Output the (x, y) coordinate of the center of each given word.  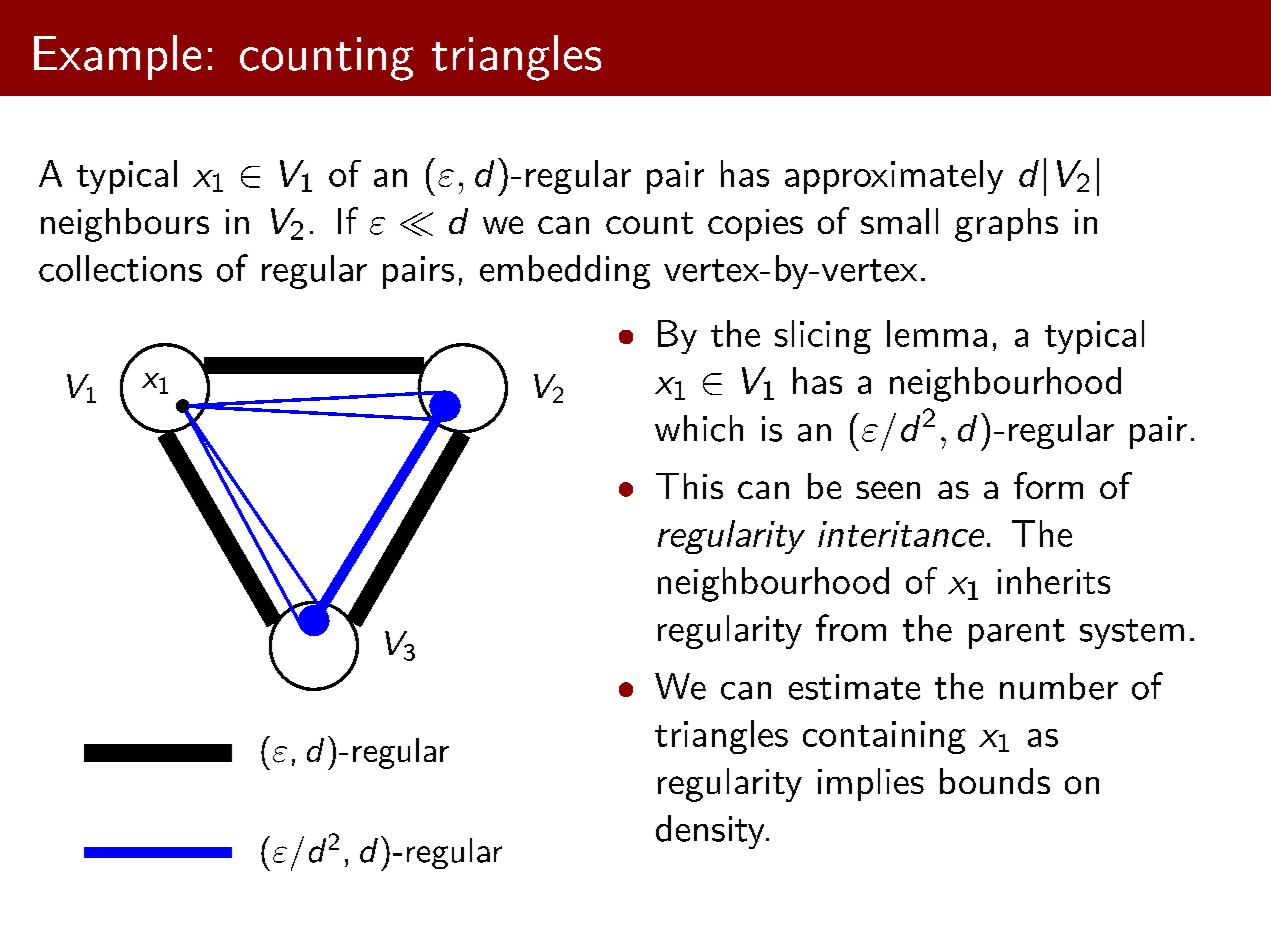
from (851, 628)
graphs (1006, 225)
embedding (565, 272)
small (899, 221)
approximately (894, 177)
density (711, 832)
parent (1017, 634)
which (699, 428)
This (689, 486)
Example (117, 57)
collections (120, 268)
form (1048, 485)
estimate (854, 687)
